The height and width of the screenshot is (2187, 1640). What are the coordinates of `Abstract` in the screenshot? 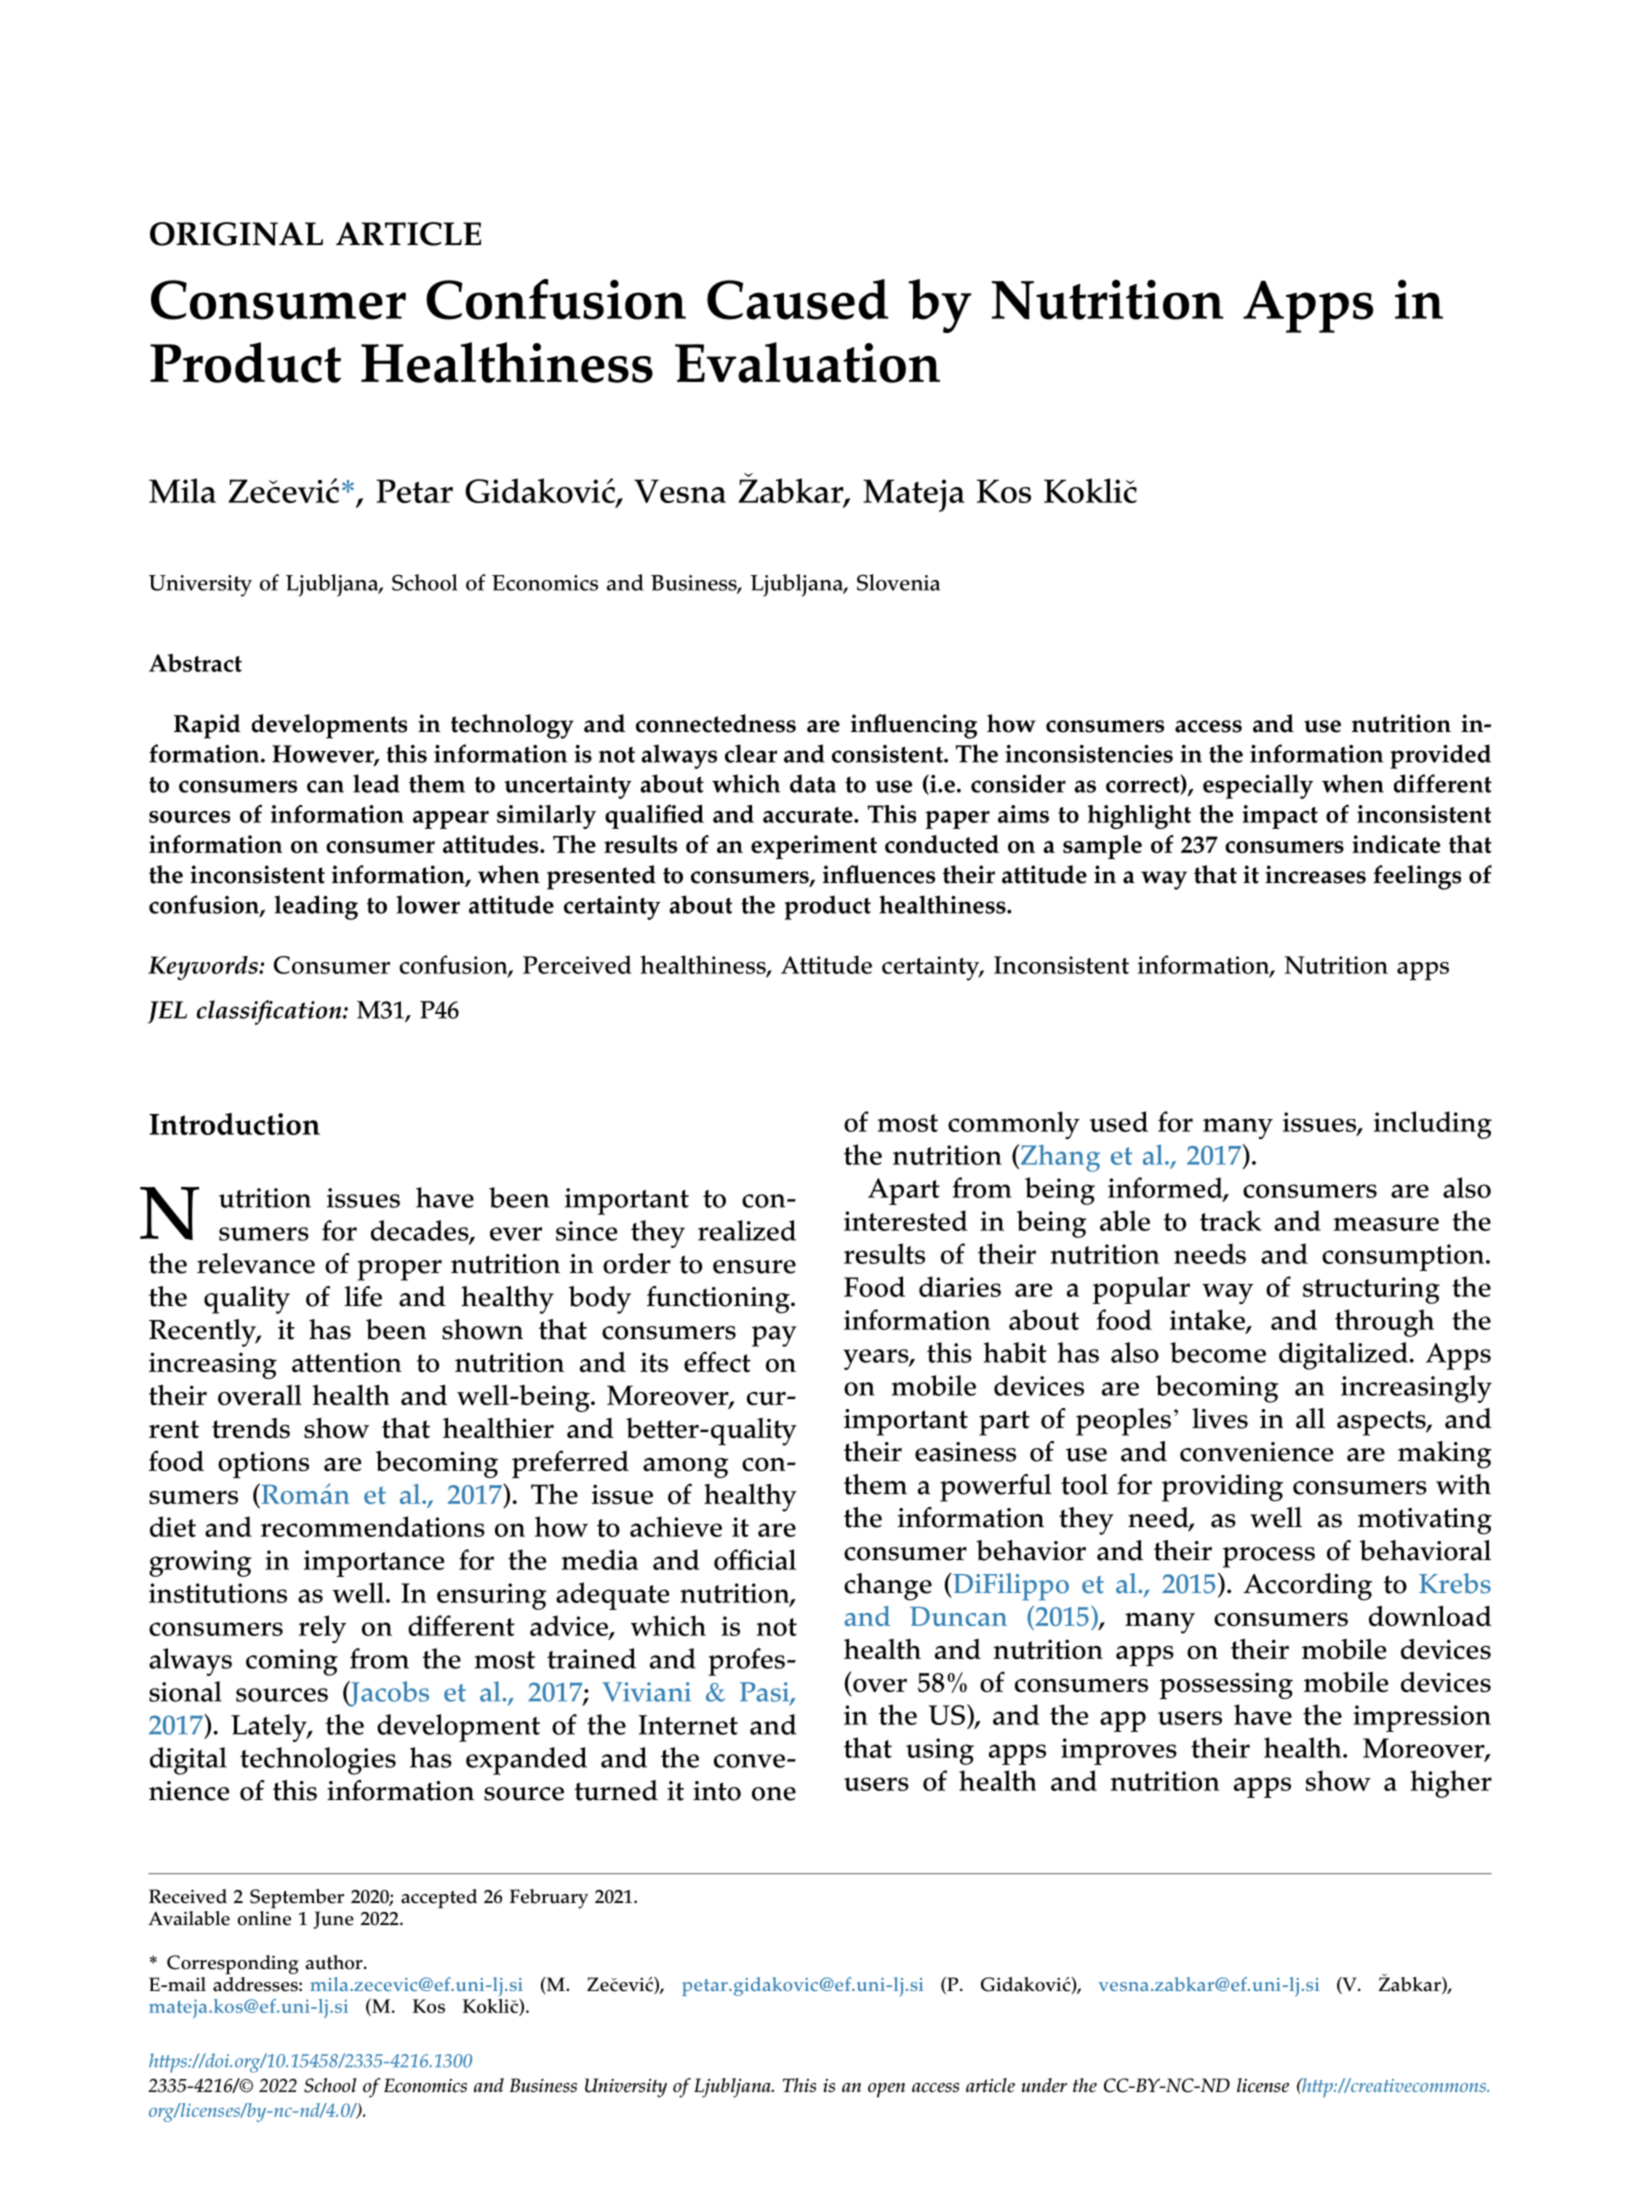 It's located at (195, 663).
